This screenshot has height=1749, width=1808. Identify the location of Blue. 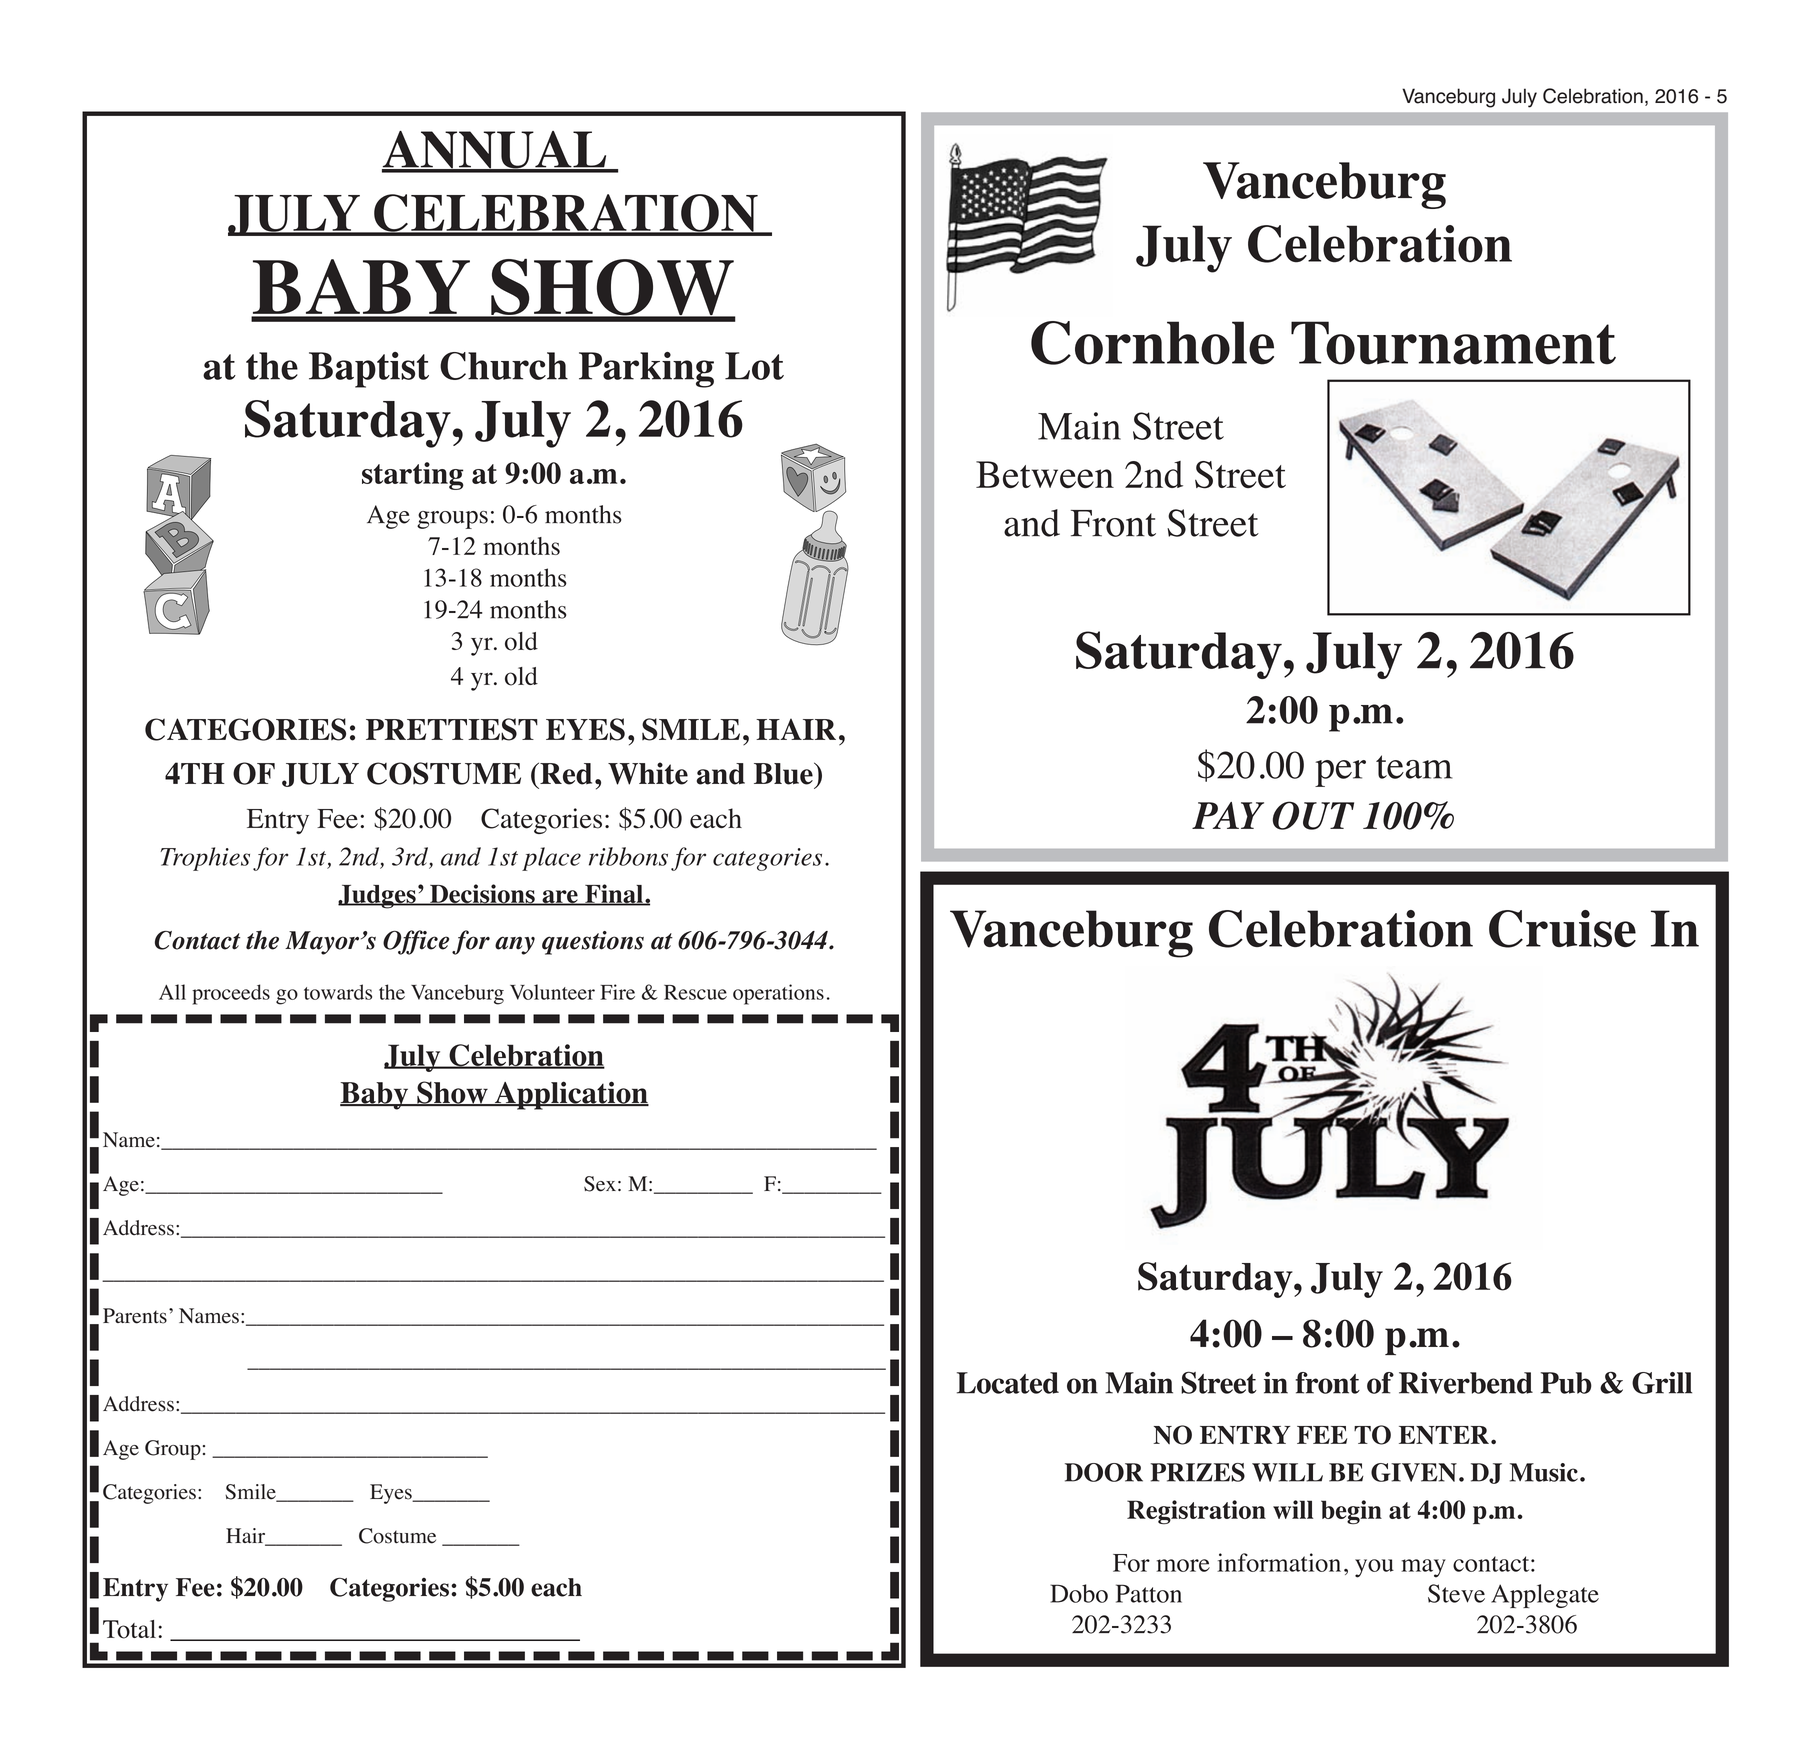
(784, 773).
